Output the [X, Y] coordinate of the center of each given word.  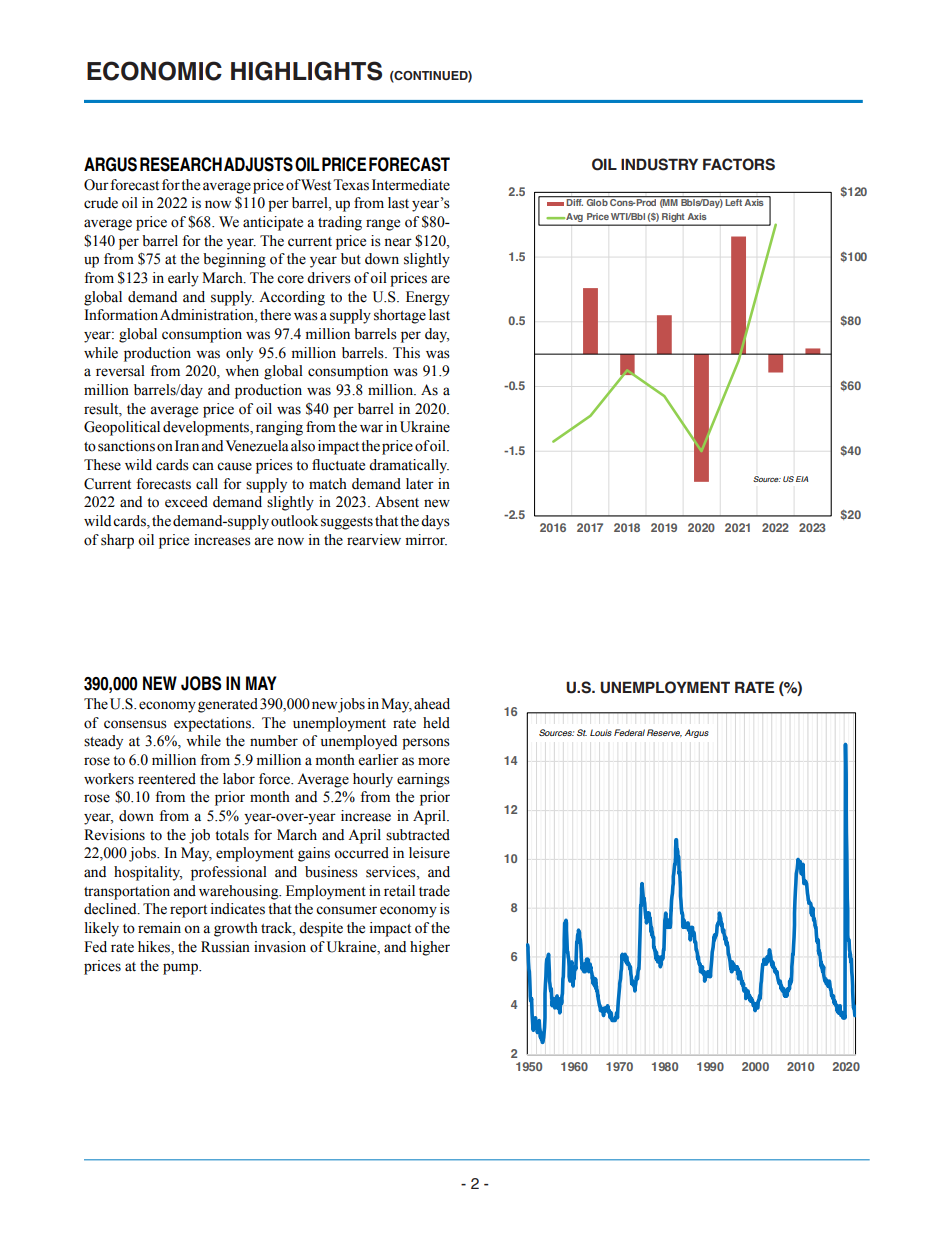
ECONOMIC [154, 71]
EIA [802, 479]
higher [430, 948]
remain [159, 928]
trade [434, 891]
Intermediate [411, 185]
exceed [186, 502]
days [435, 522]
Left [734, 201]
